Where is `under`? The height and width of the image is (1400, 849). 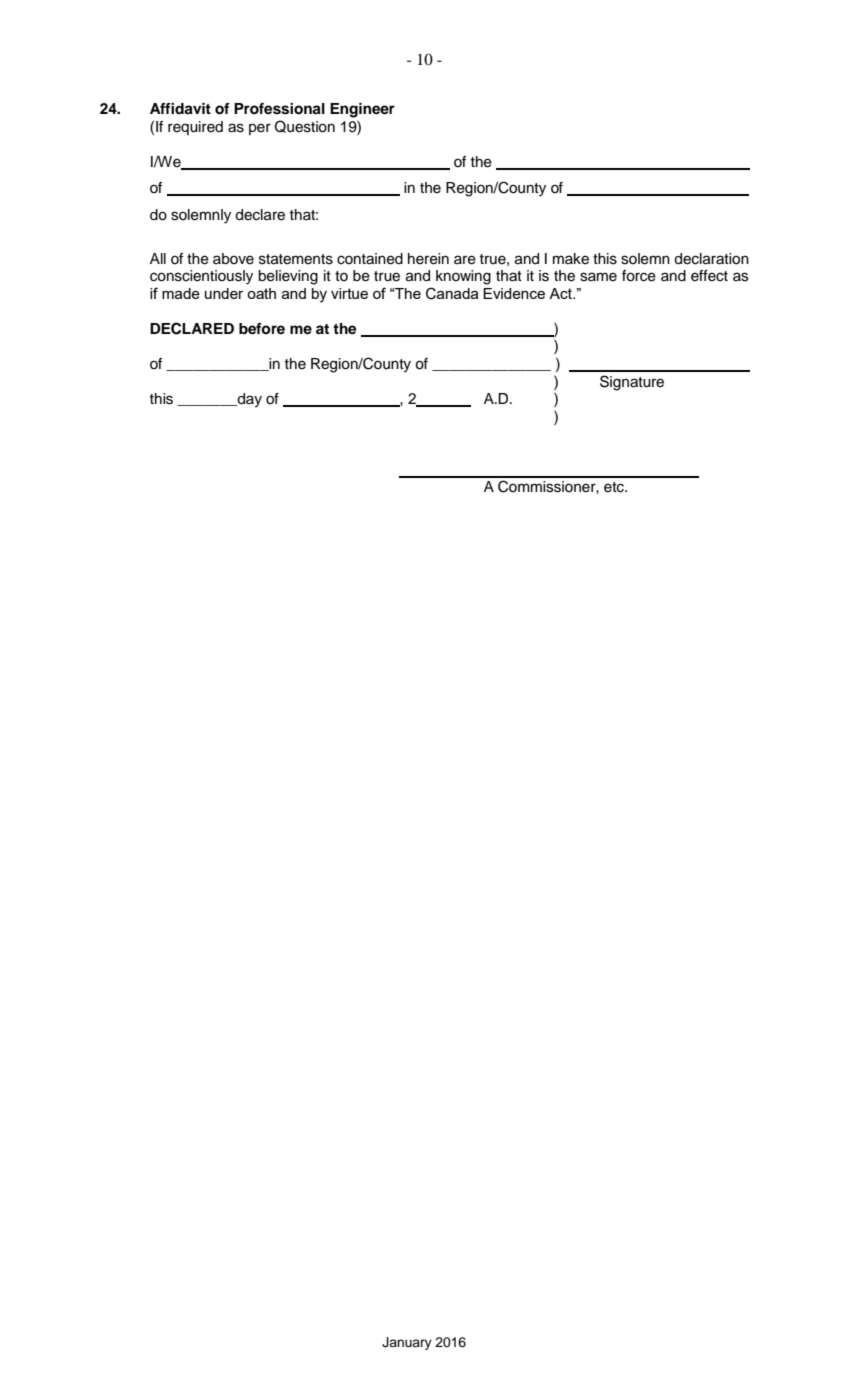 under is located at coordinates (224, 293).
